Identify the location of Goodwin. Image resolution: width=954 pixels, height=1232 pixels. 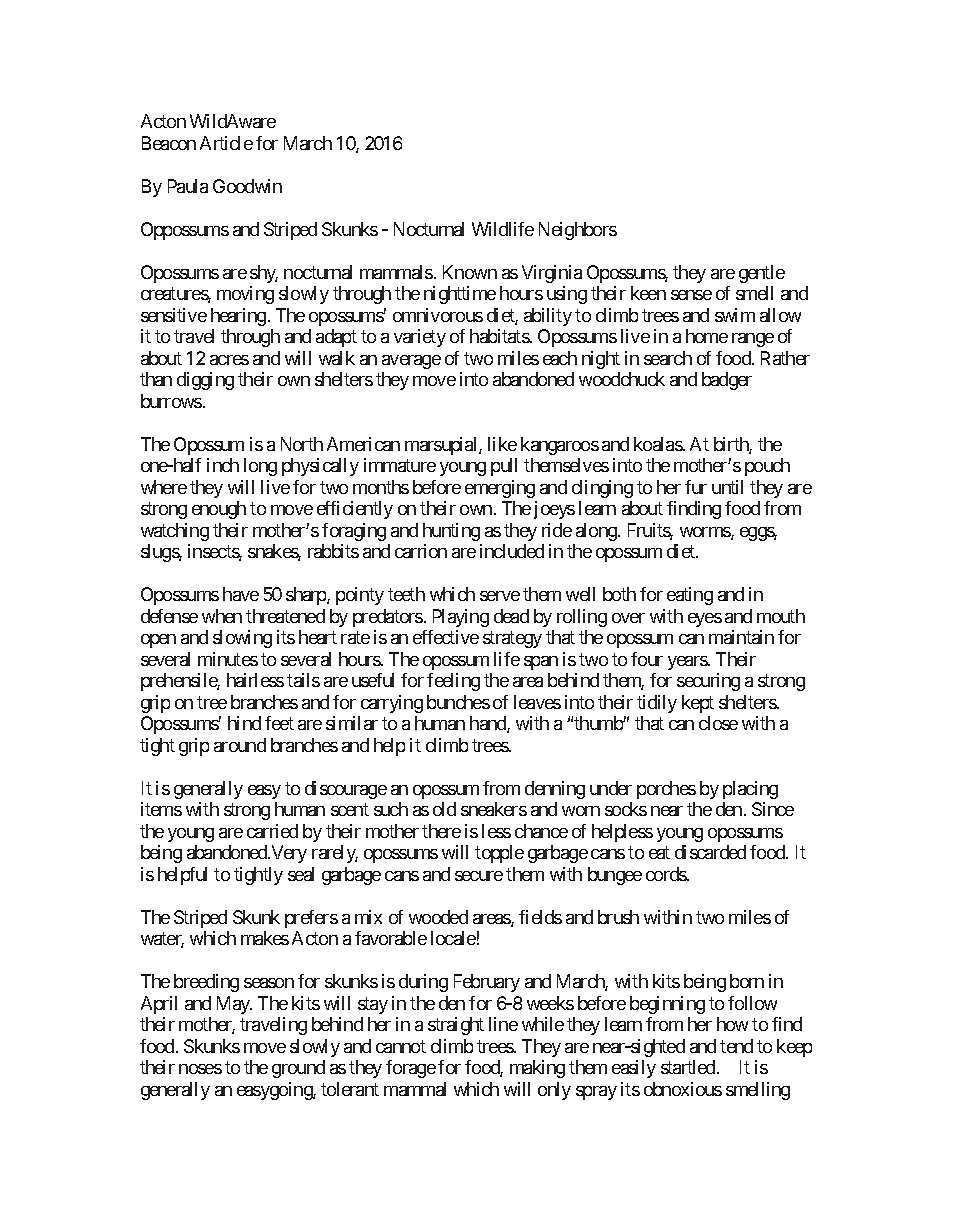
(247, 186).
